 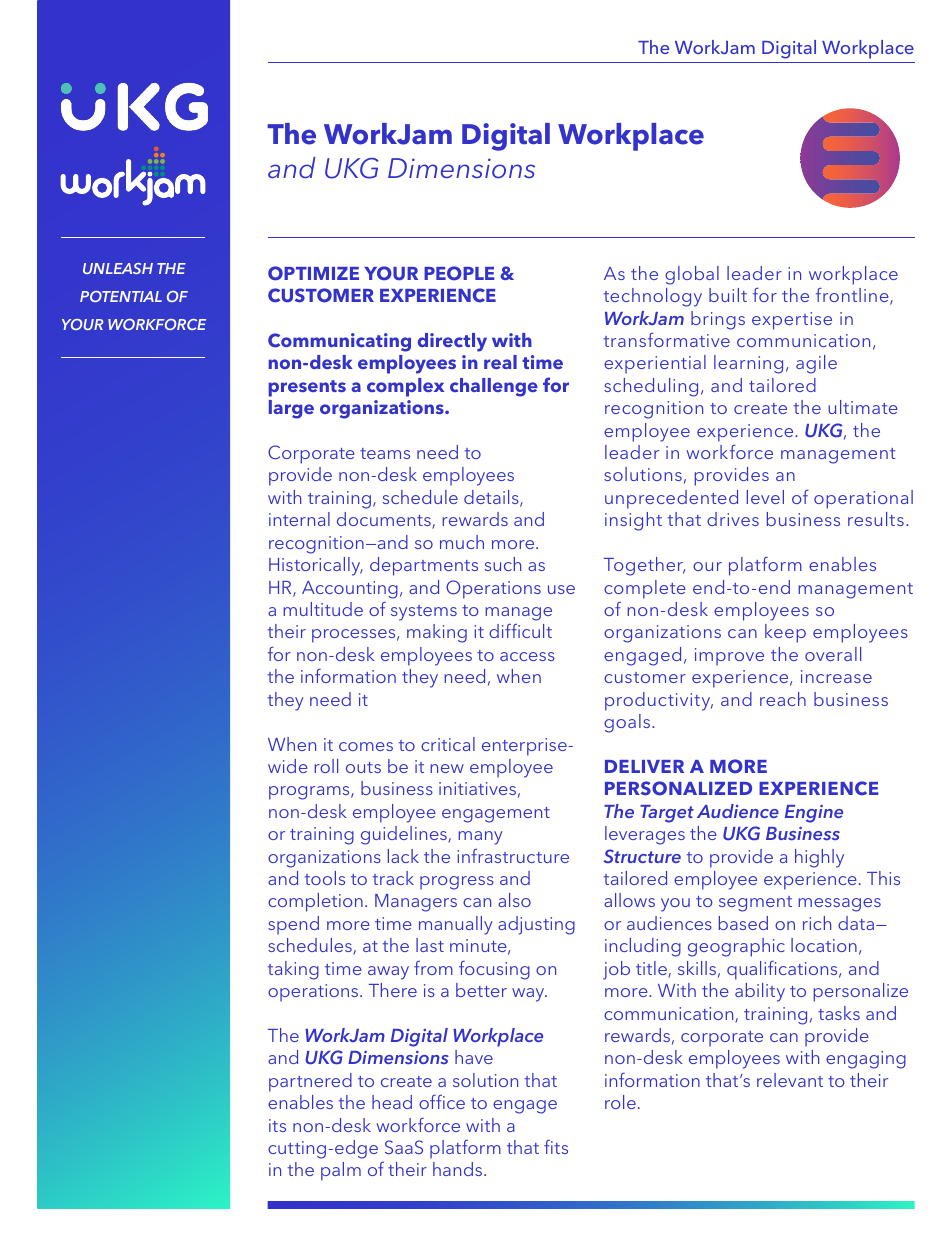 I want to click on ability, so click(x=760, y=992).
